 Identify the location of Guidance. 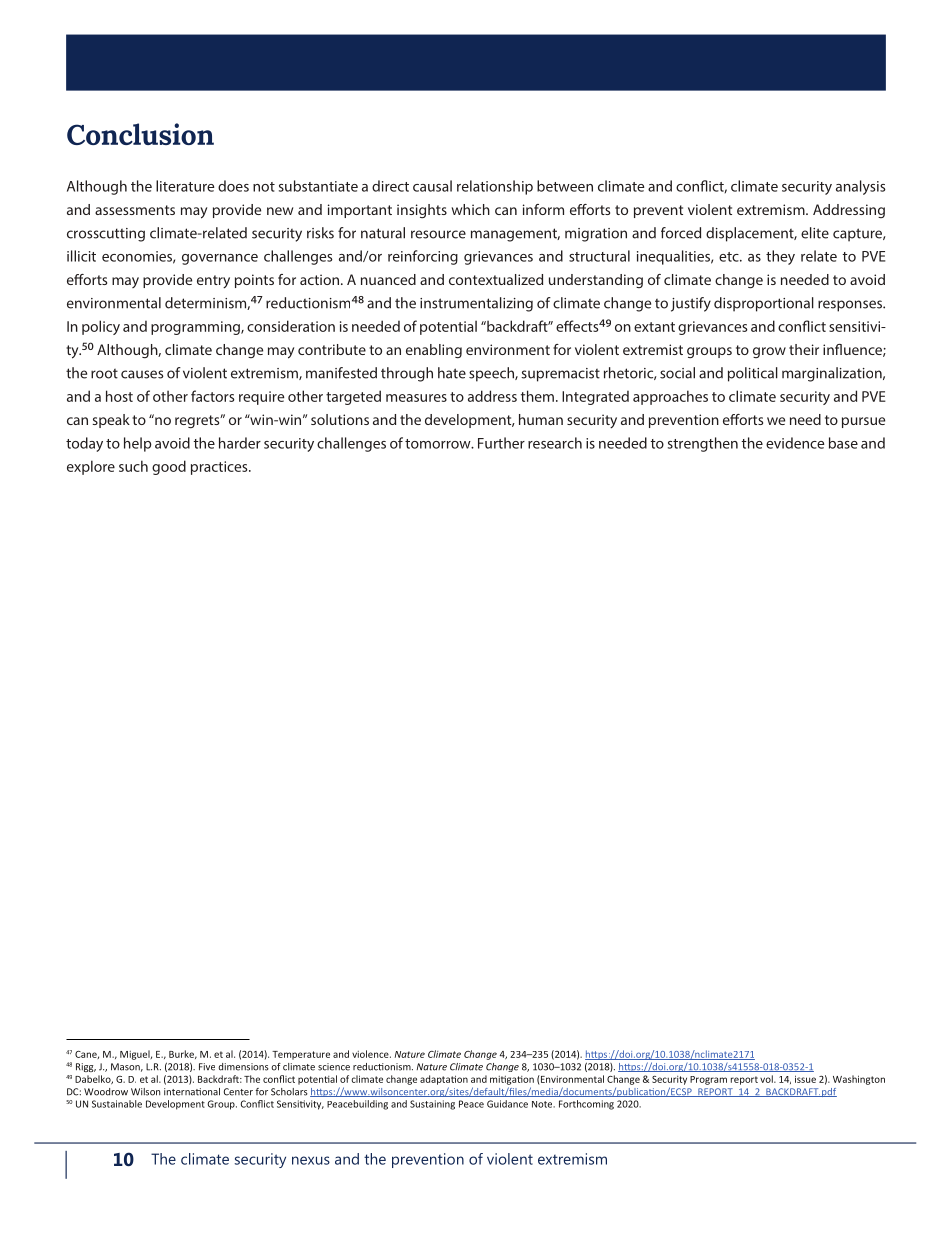
(507, 1104).
